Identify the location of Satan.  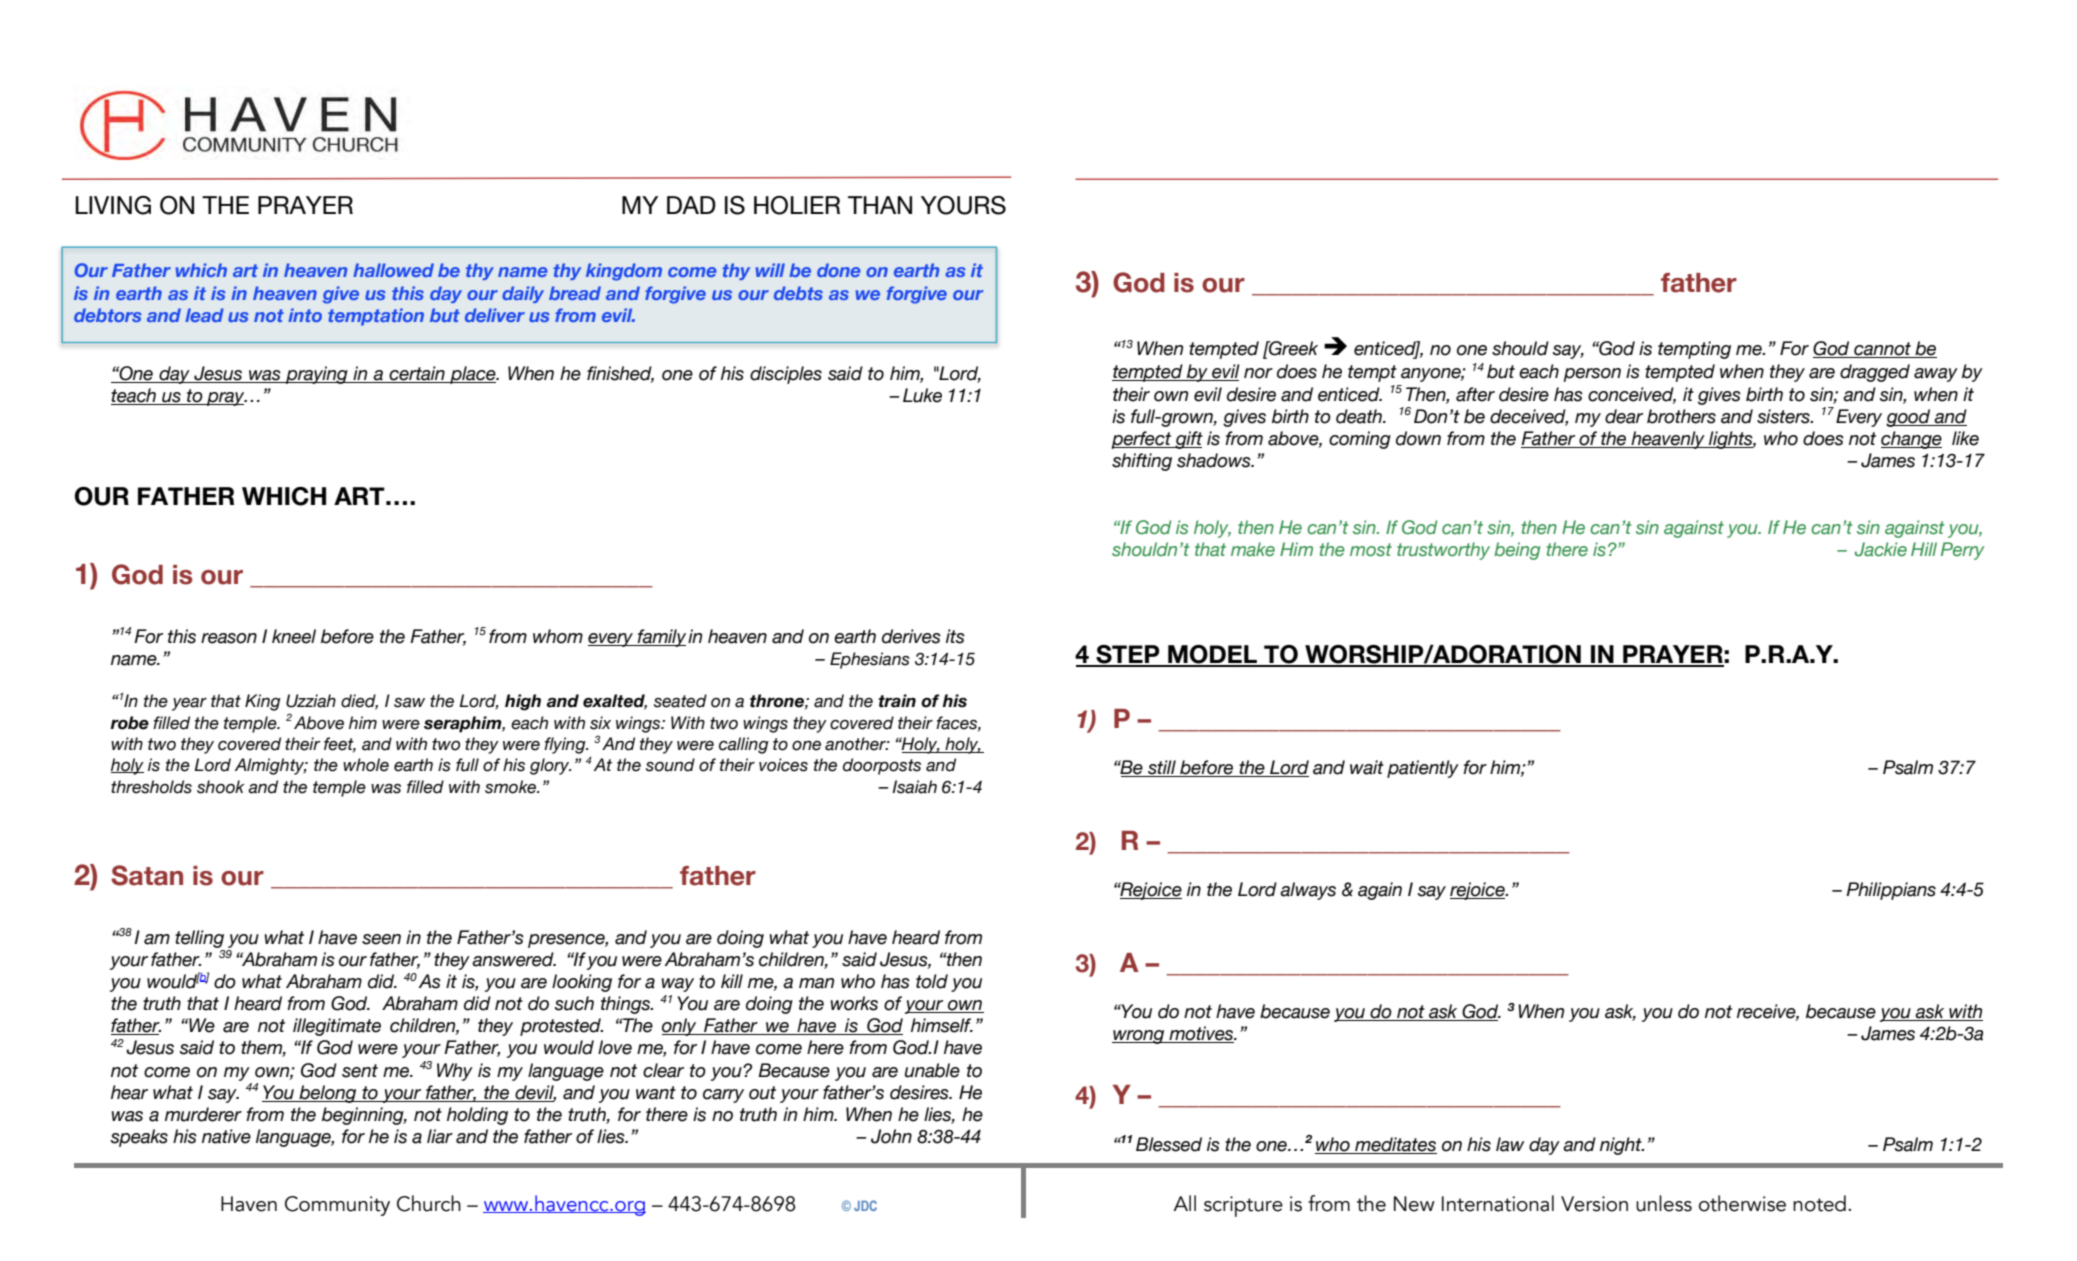
(147, 875).
